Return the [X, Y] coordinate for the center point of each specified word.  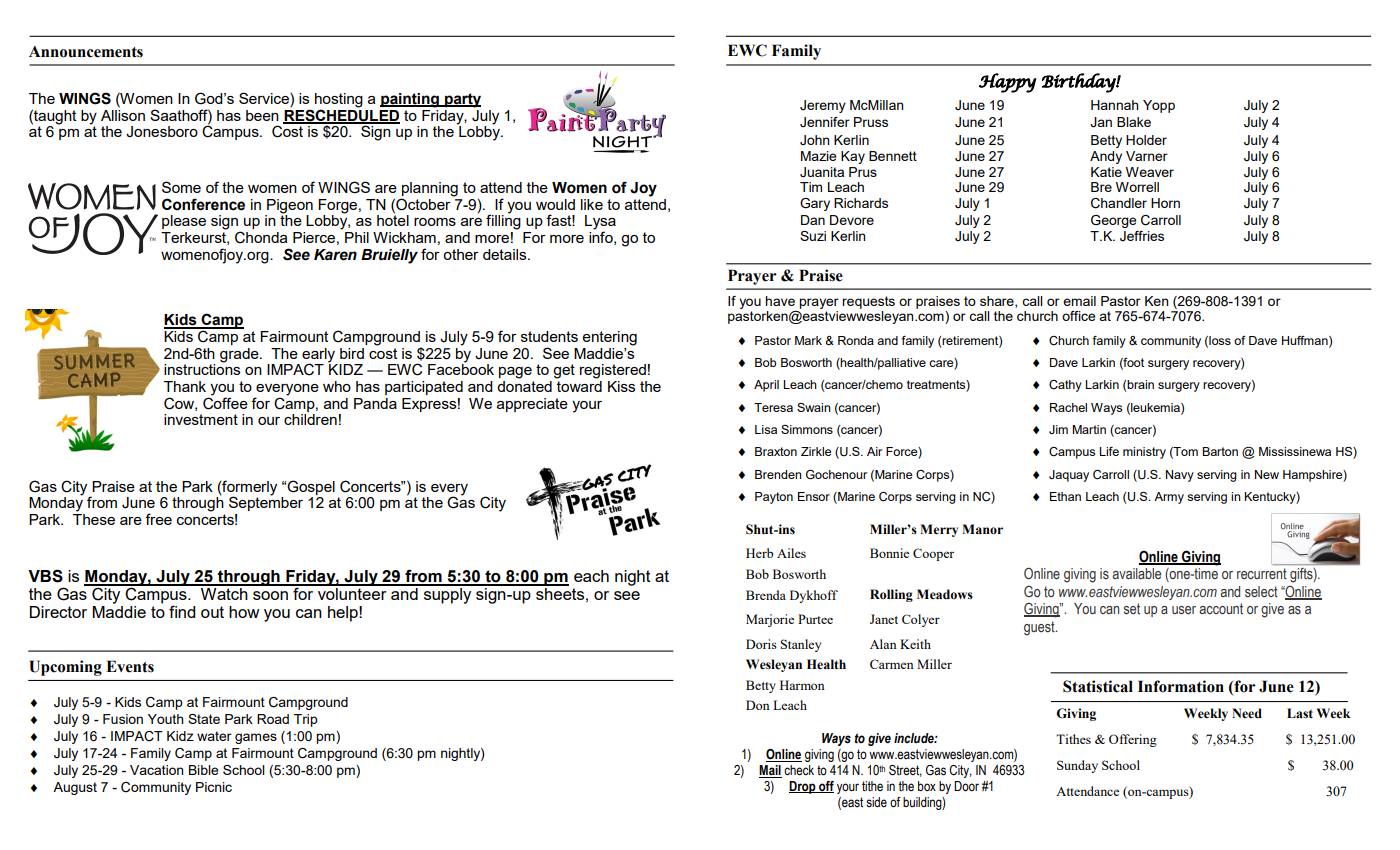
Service [265, 98]
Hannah [1115, 105]
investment [201, 419]
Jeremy [823, 106]
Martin [1089, 429]
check [799, 770]
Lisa [766, 429]
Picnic [214, 787]
